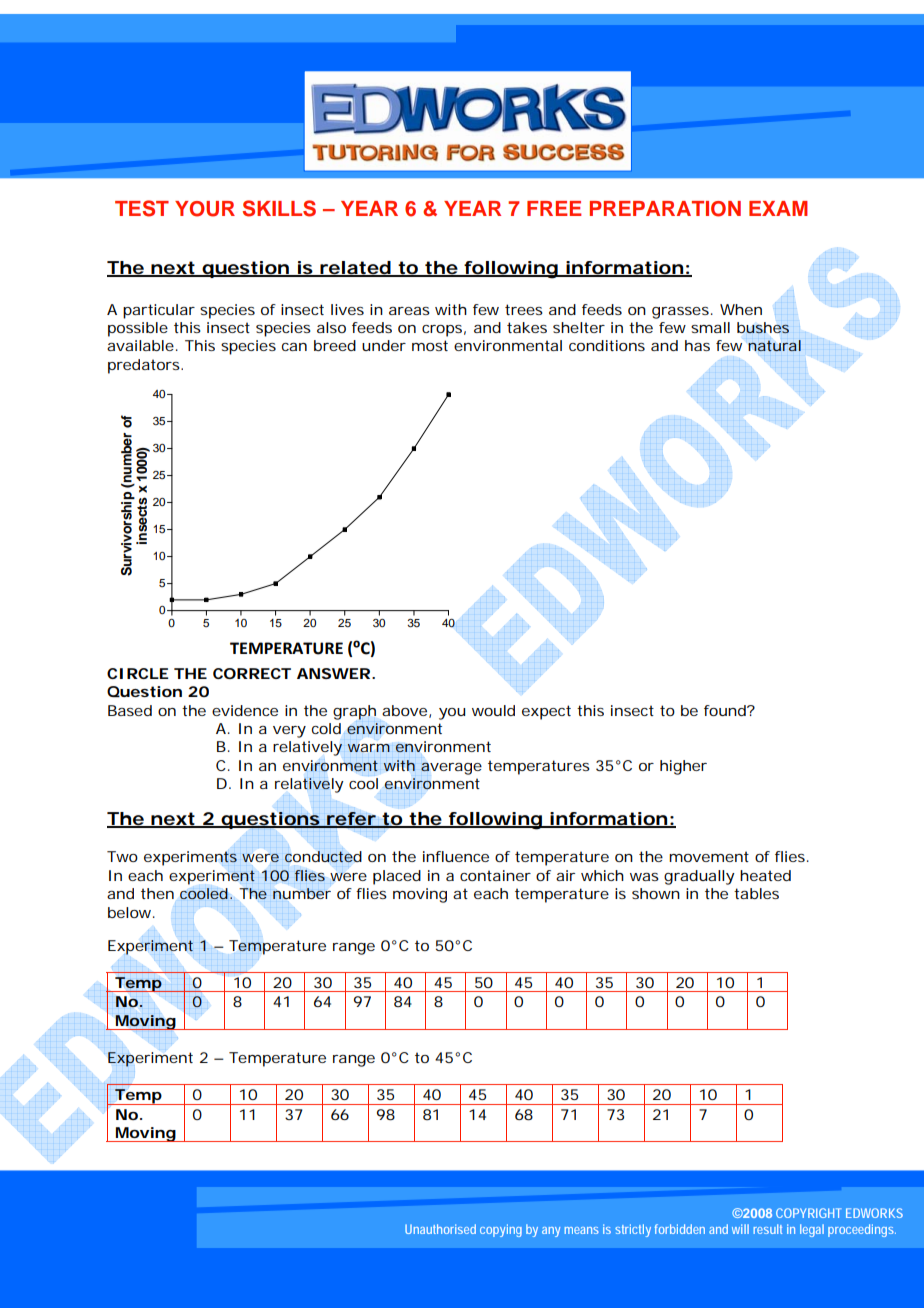 This screenshot has height=1308, width=924. Describe the element at coordinates (554, 208) in the screenshot. I see `FREE` at that location.
